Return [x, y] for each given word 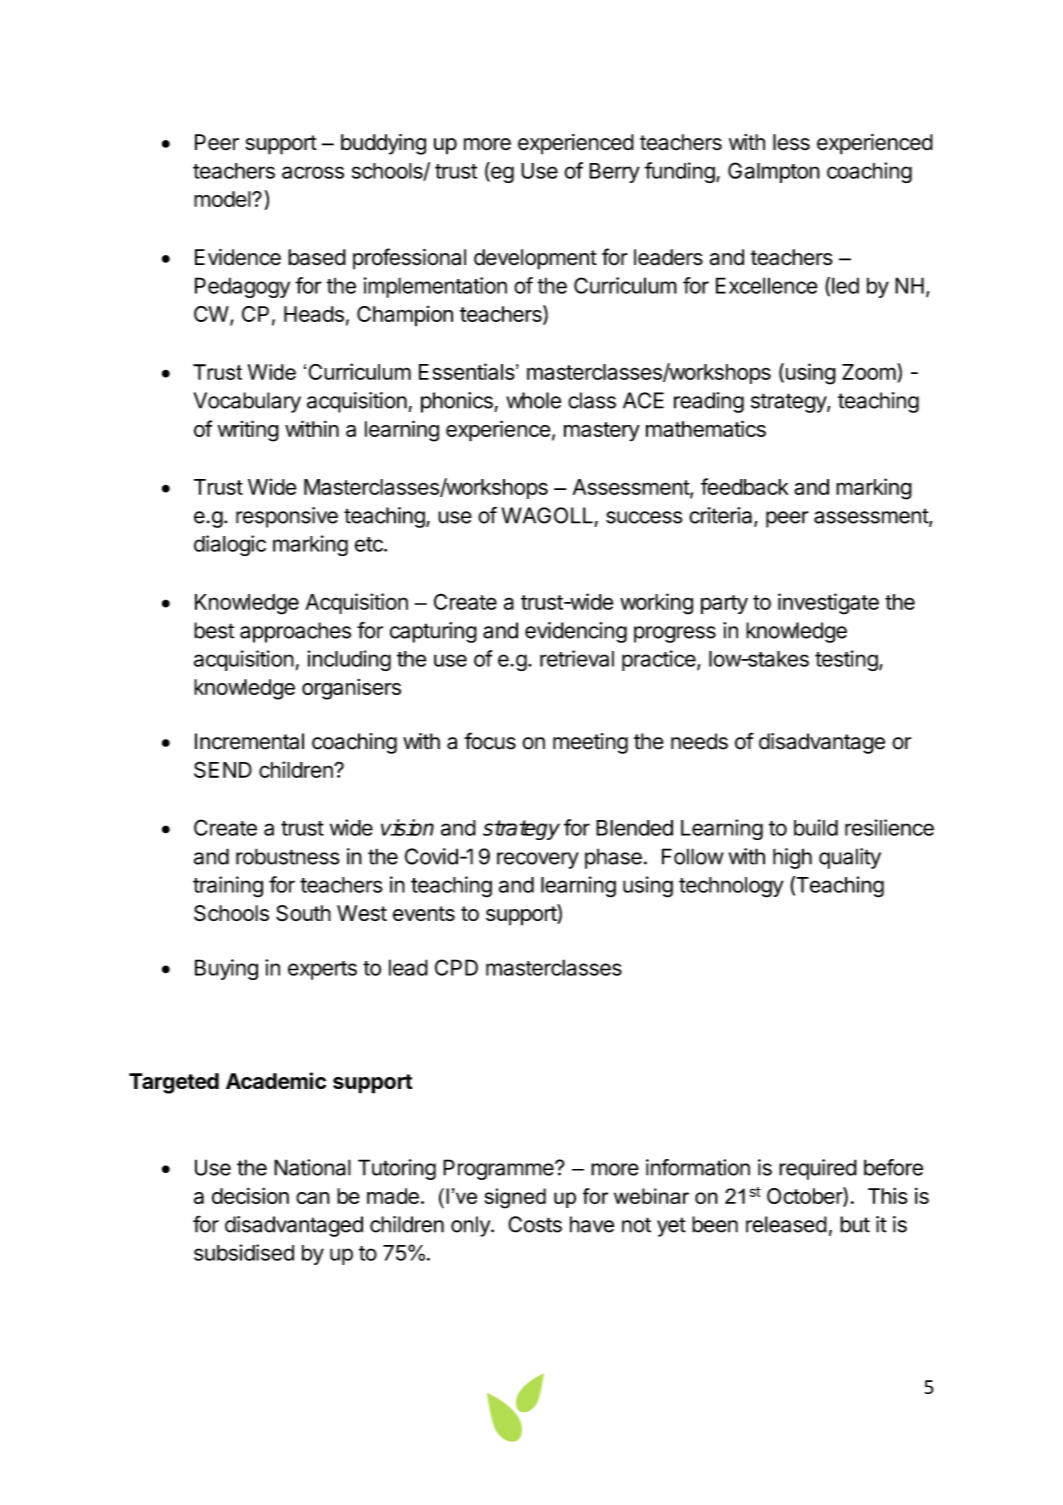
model [223, 199]
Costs [535, 1224]
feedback [745, 486]
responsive [287, 517]
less [791, 142]
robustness [288, 856]
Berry [614, 173]
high [792, 858]
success [644, 517]
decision [250, 1195]
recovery [538, 860]
